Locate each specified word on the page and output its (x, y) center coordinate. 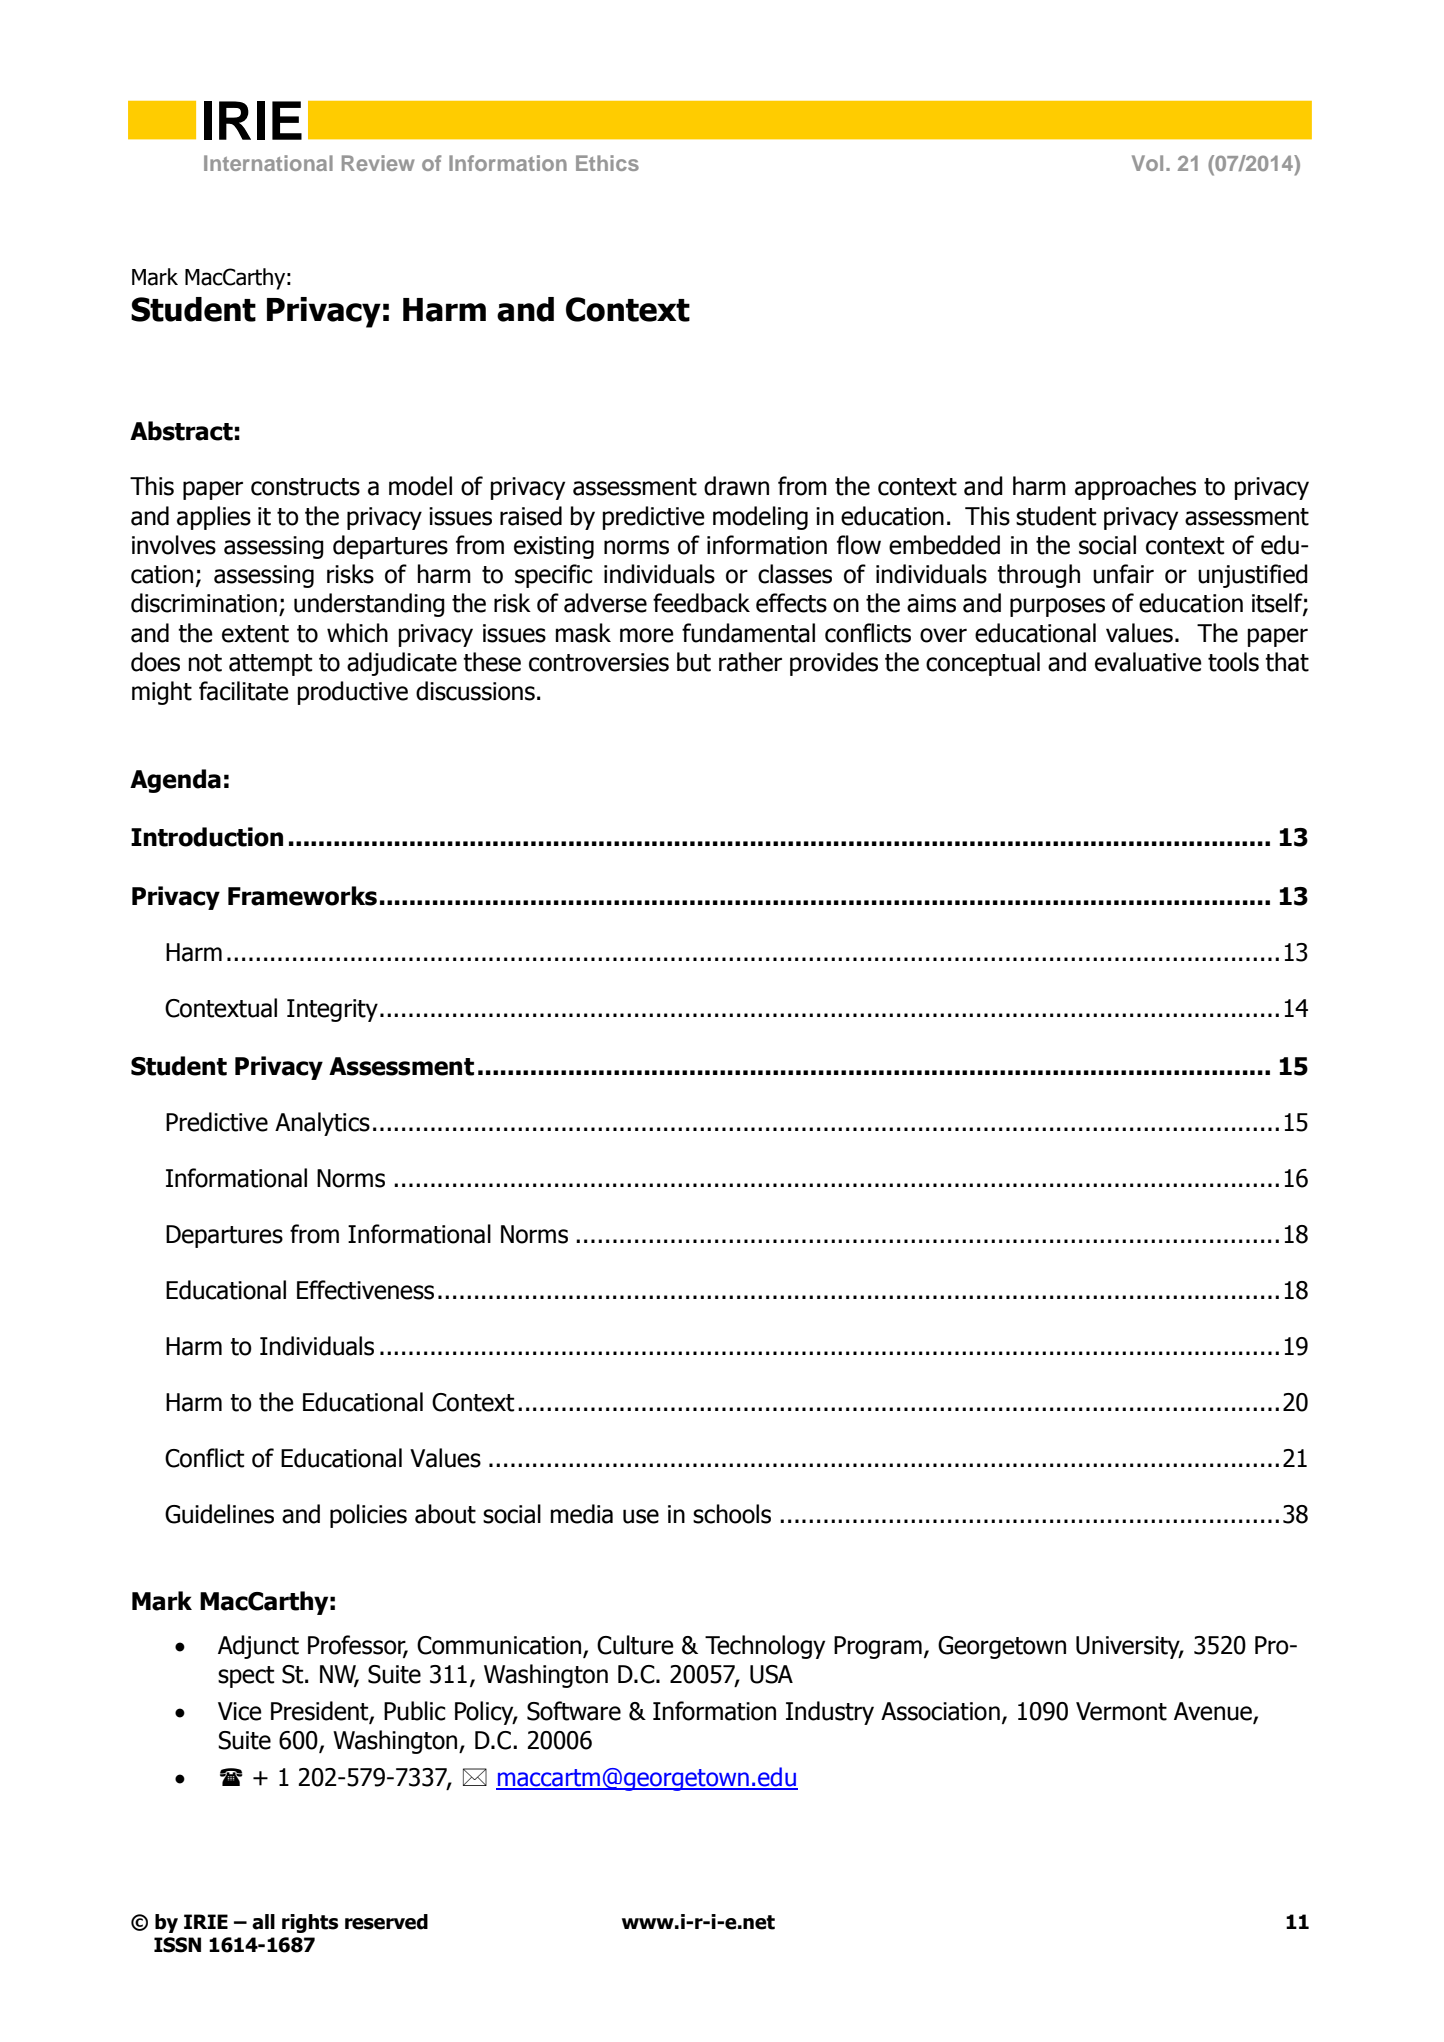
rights (310, 1923)
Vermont (1121, 1711)
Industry (830, 1713)
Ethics (607, 163)
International (268, 163)
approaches (1135, 488)
